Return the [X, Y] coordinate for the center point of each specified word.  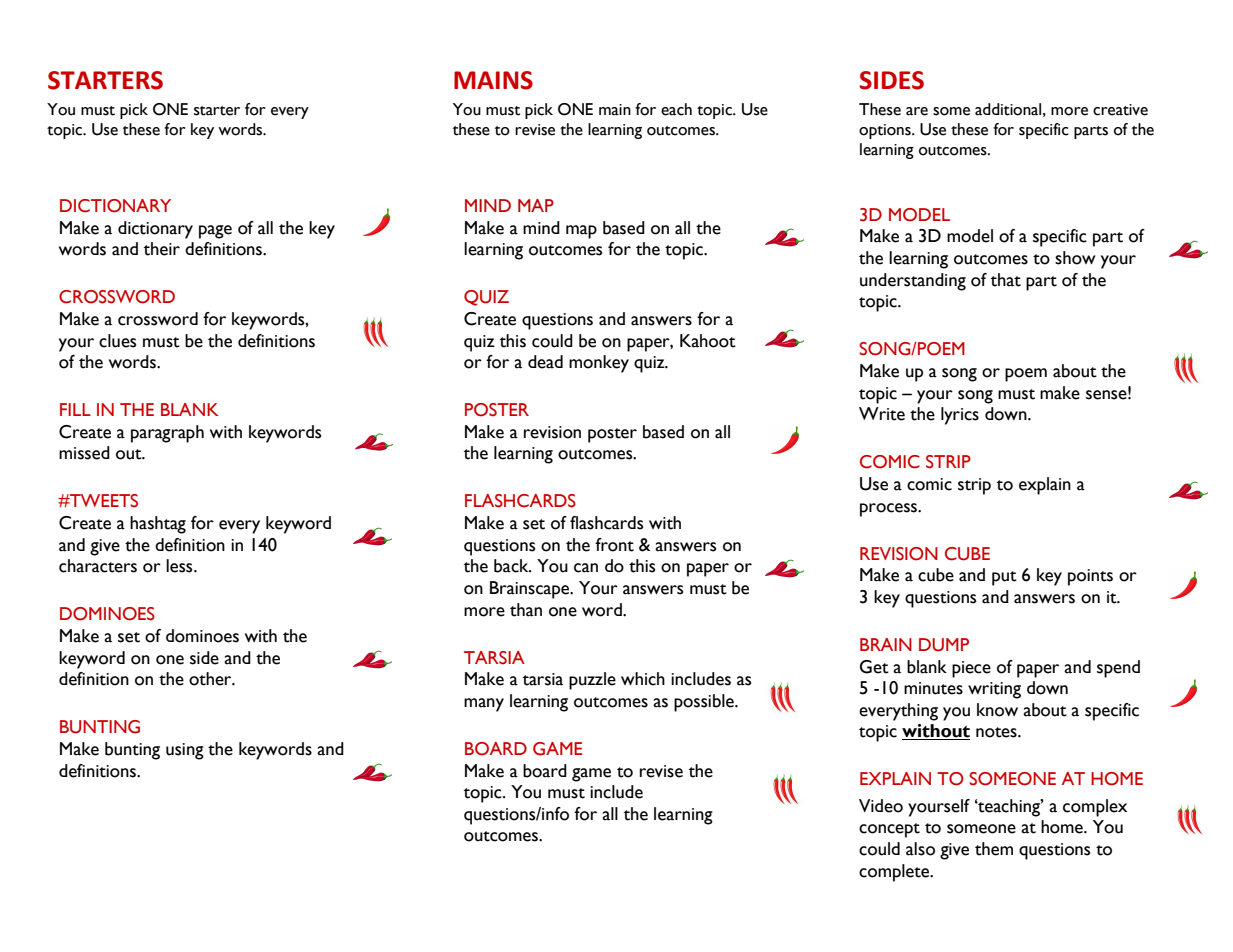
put [1004, 578]
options [886, 131]
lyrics [960, 416]
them [994, 849]
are [917, 111]
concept [889, 830]
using [185, 751]
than [526, 610]
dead [545, 362]
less [180, 566]
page [215, 232]
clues [117, 341]
